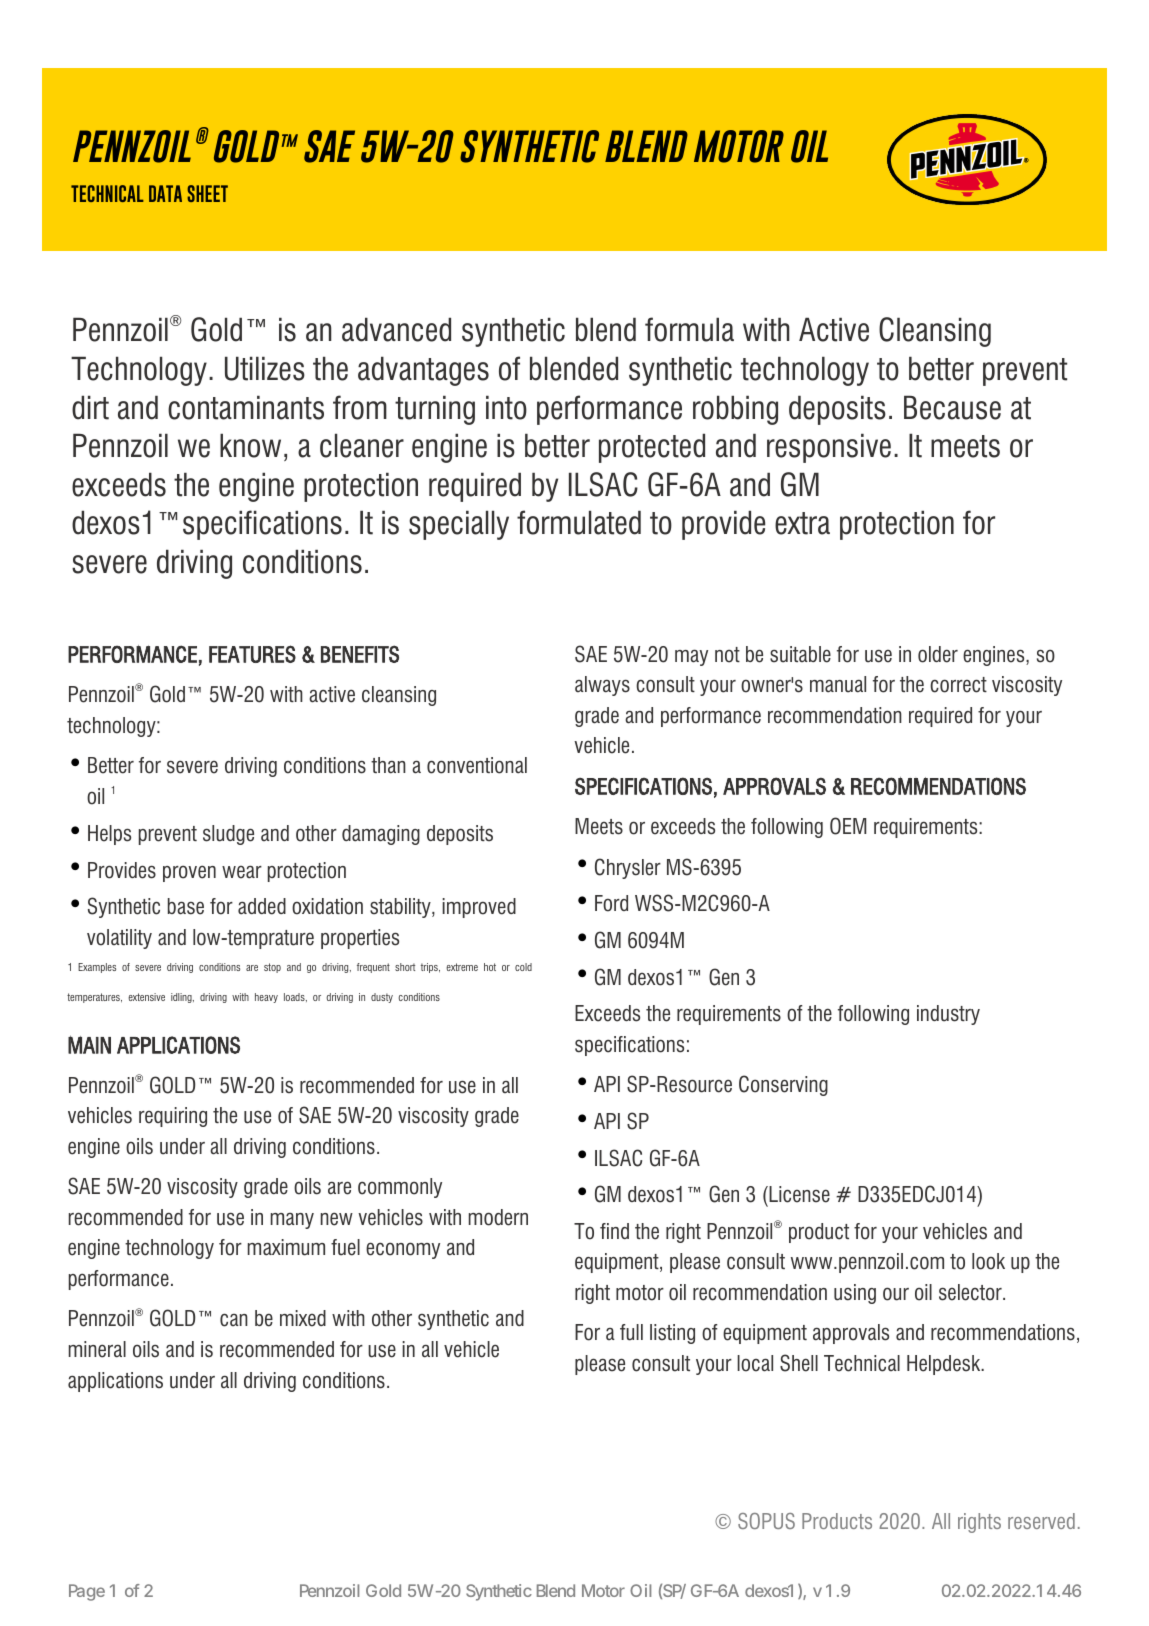  I want to click on modern, so click(498, 1217).
